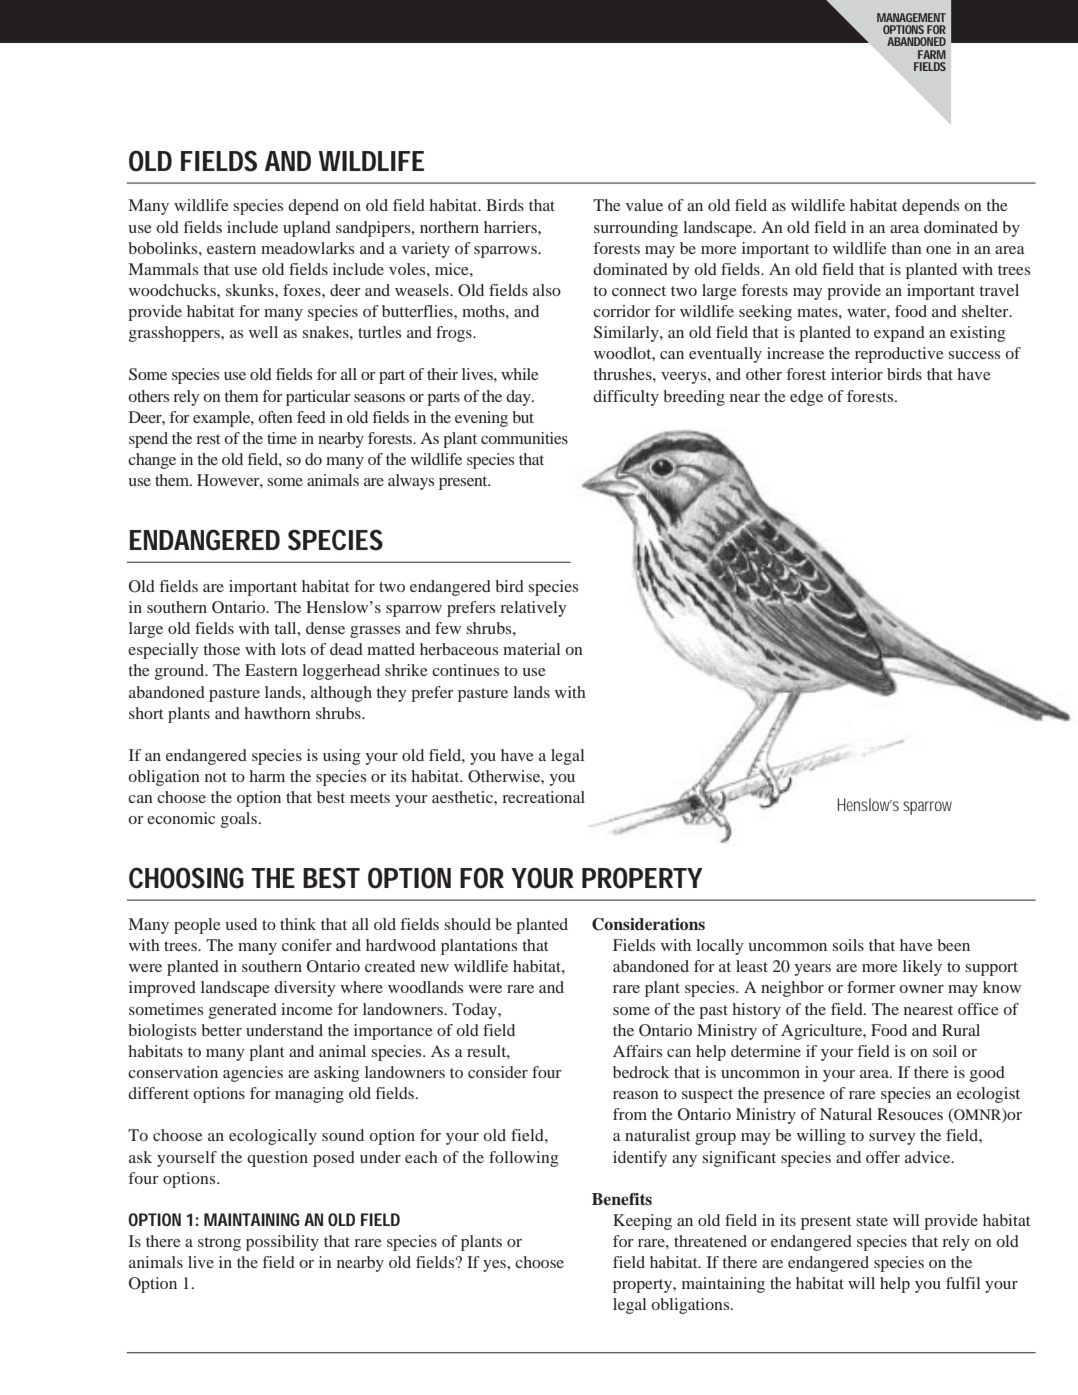  What do you see at coordinates (911, 17) in the document?
I see `MANAGEMENT` at bounding box center [911, 17].
